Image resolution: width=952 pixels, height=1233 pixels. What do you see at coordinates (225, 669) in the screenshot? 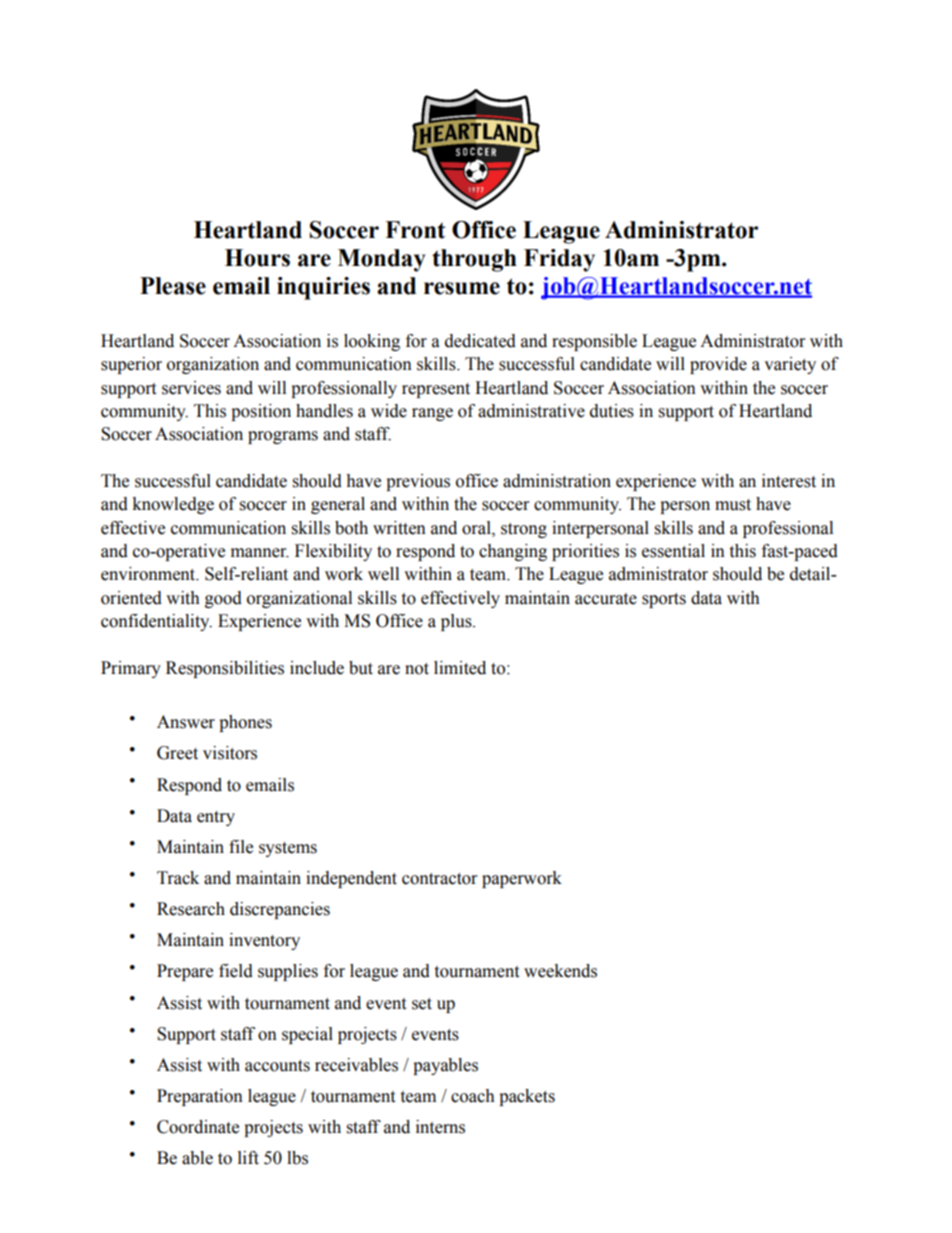
I see `Responsibilities` at bounding box center [225, 669].
